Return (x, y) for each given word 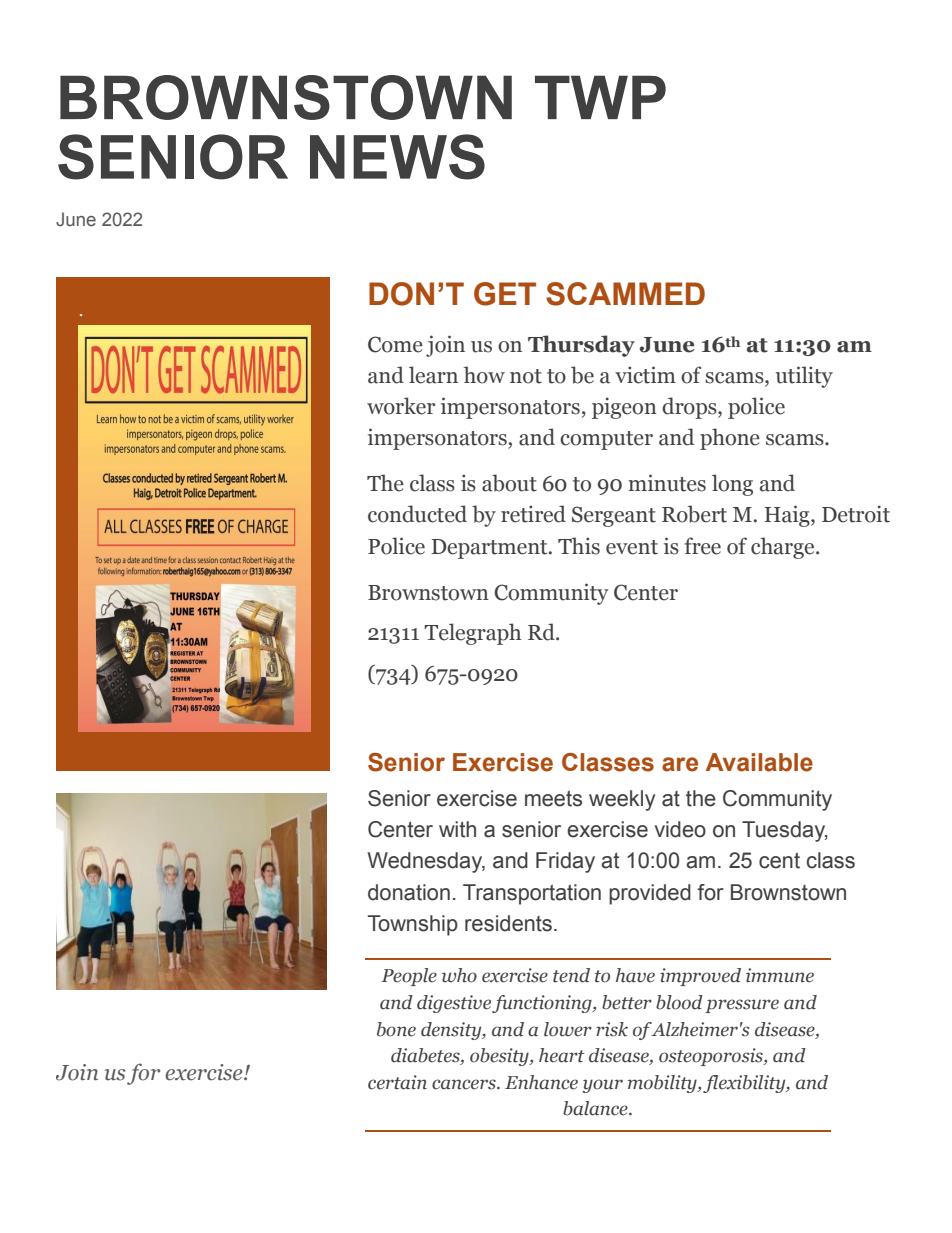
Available (759, 762)
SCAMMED (625, 294)
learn (433, 375)
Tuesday (784, 831)
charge (784, 548)
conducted (417, 514)
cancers (465, 1084)
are (680, 764)
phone (730, 439)
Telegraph (472, 634)
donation (409, 892)
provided (650, 894)
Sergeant (614, 516)
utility (804, 377)
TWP (600, 97)
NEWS (397, 157)
